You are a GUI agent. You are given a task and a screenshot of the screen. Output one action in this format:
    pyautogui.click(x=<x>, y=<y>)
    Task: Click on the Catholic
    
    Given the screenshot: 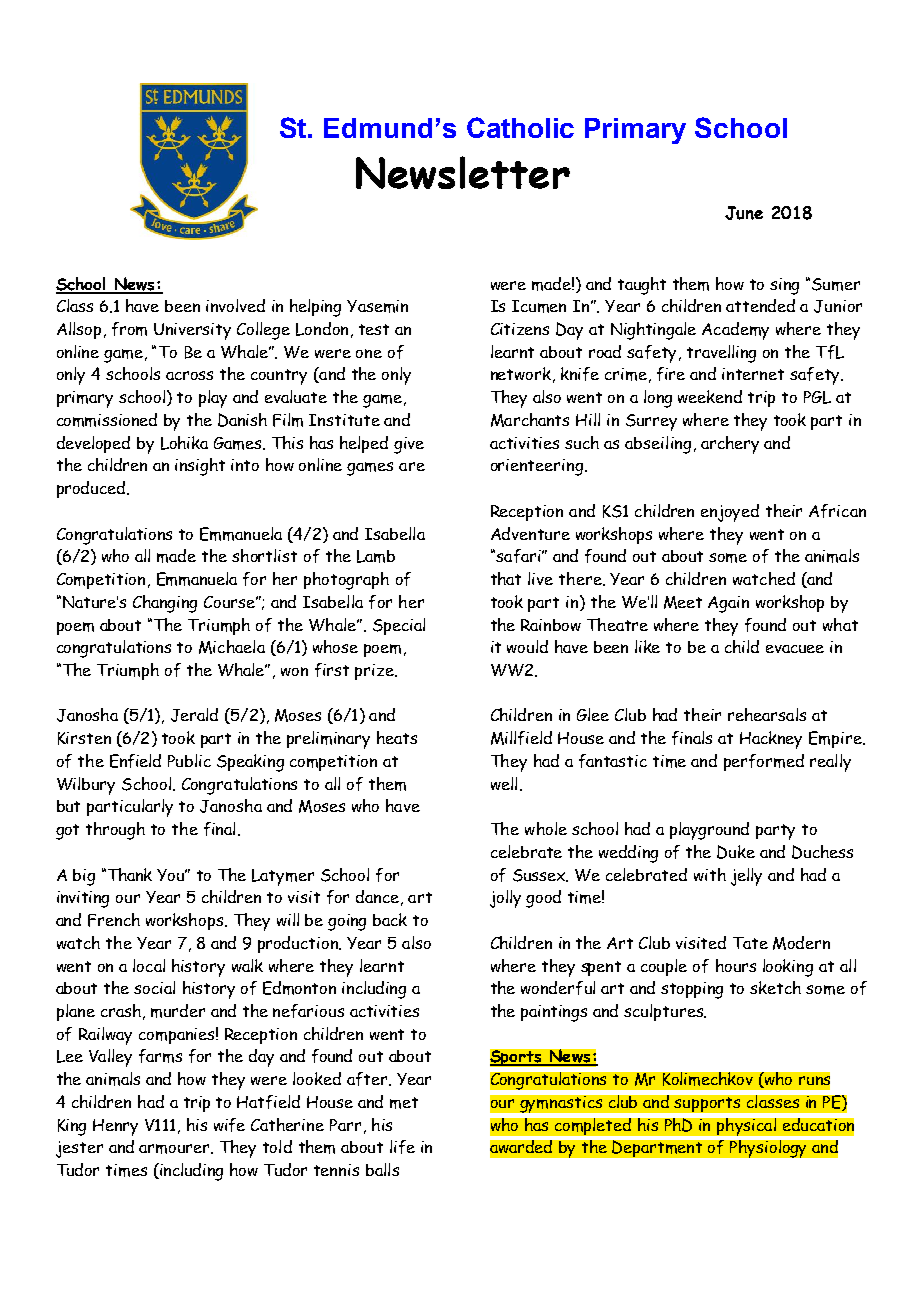 What is the action you would take?
    pyautogui.click(x=520, y=127)
